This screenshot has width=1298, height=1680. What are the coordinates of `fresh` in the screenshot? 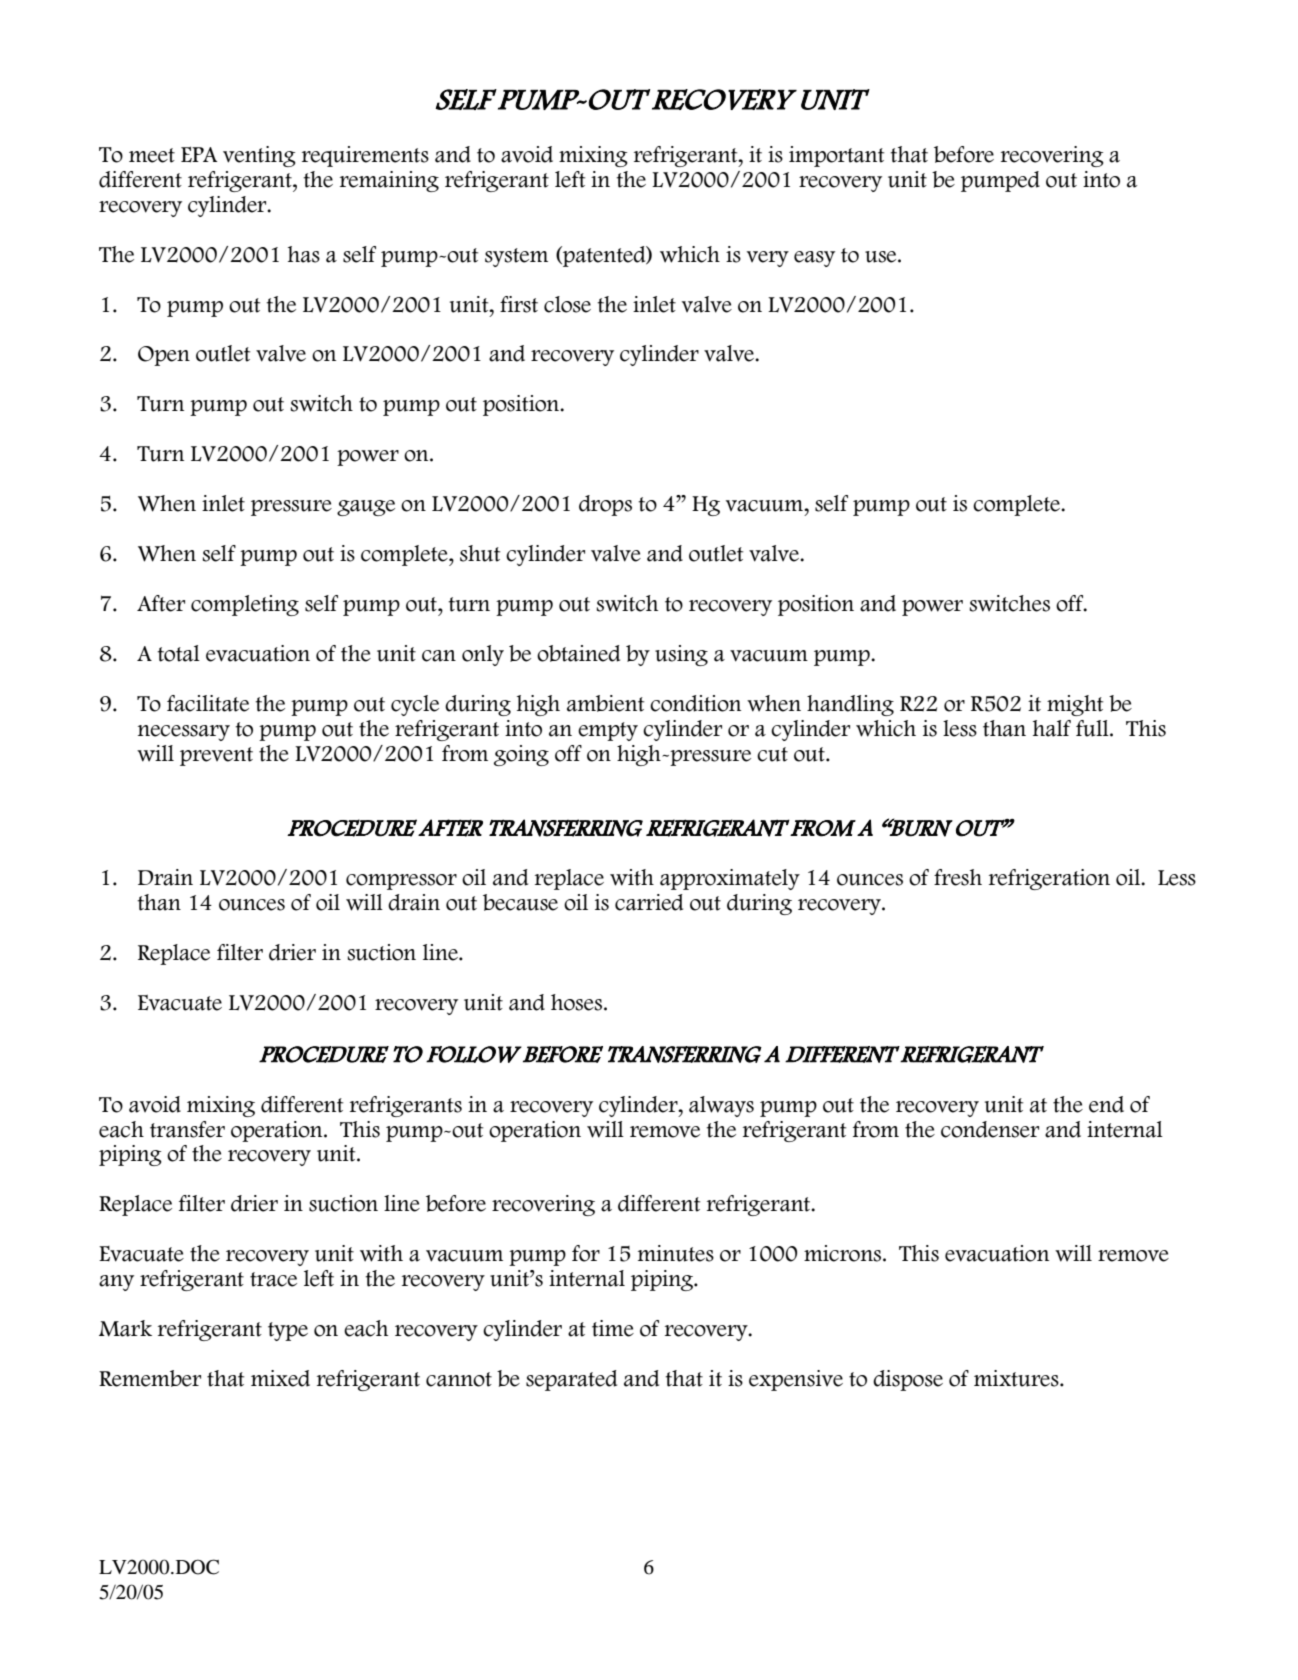 It's located at (958, 877).
